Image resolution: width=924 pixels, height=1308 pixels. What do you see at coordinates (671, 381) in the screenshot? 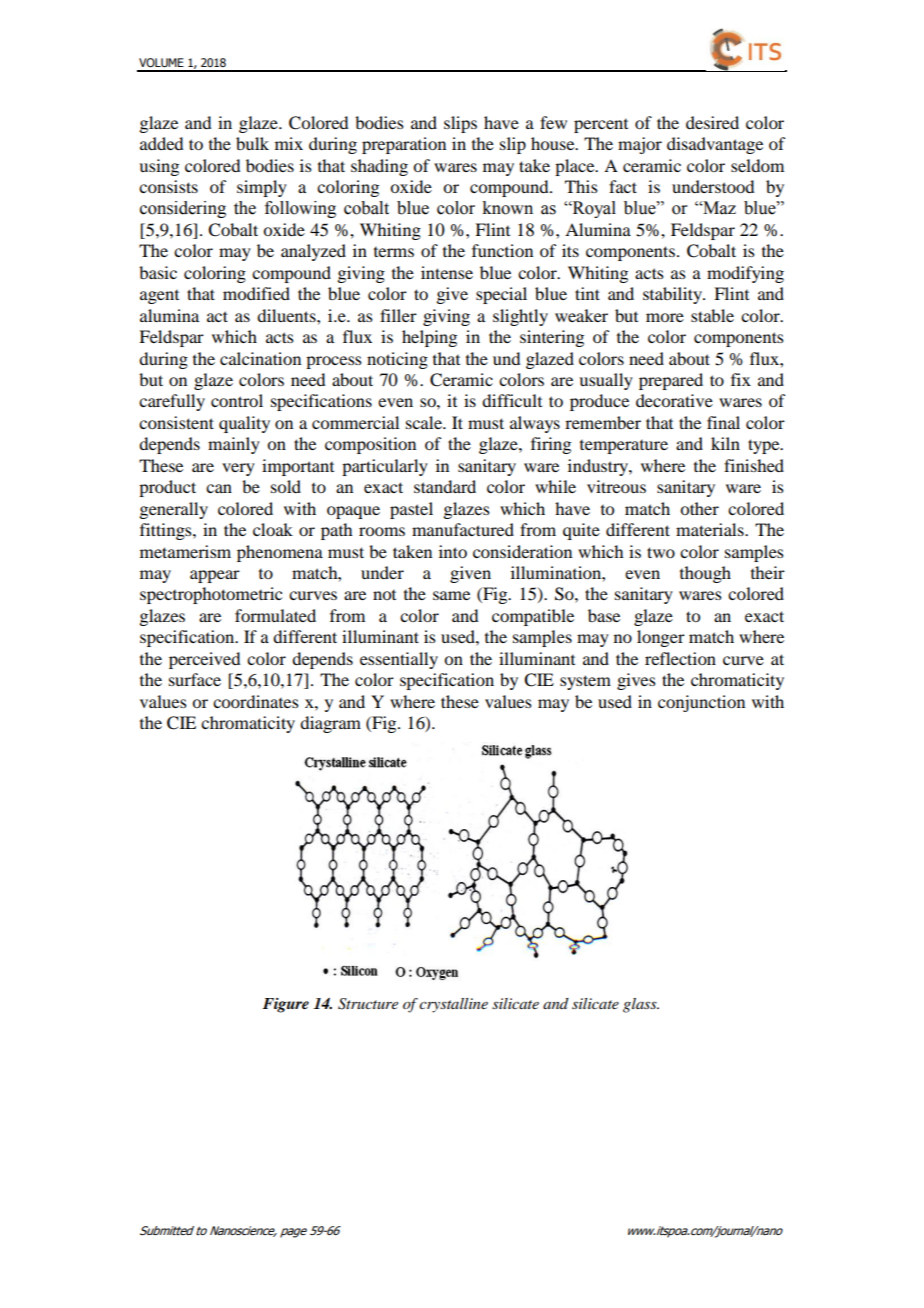
I see `prepared` at bounding box center [671, 381].
